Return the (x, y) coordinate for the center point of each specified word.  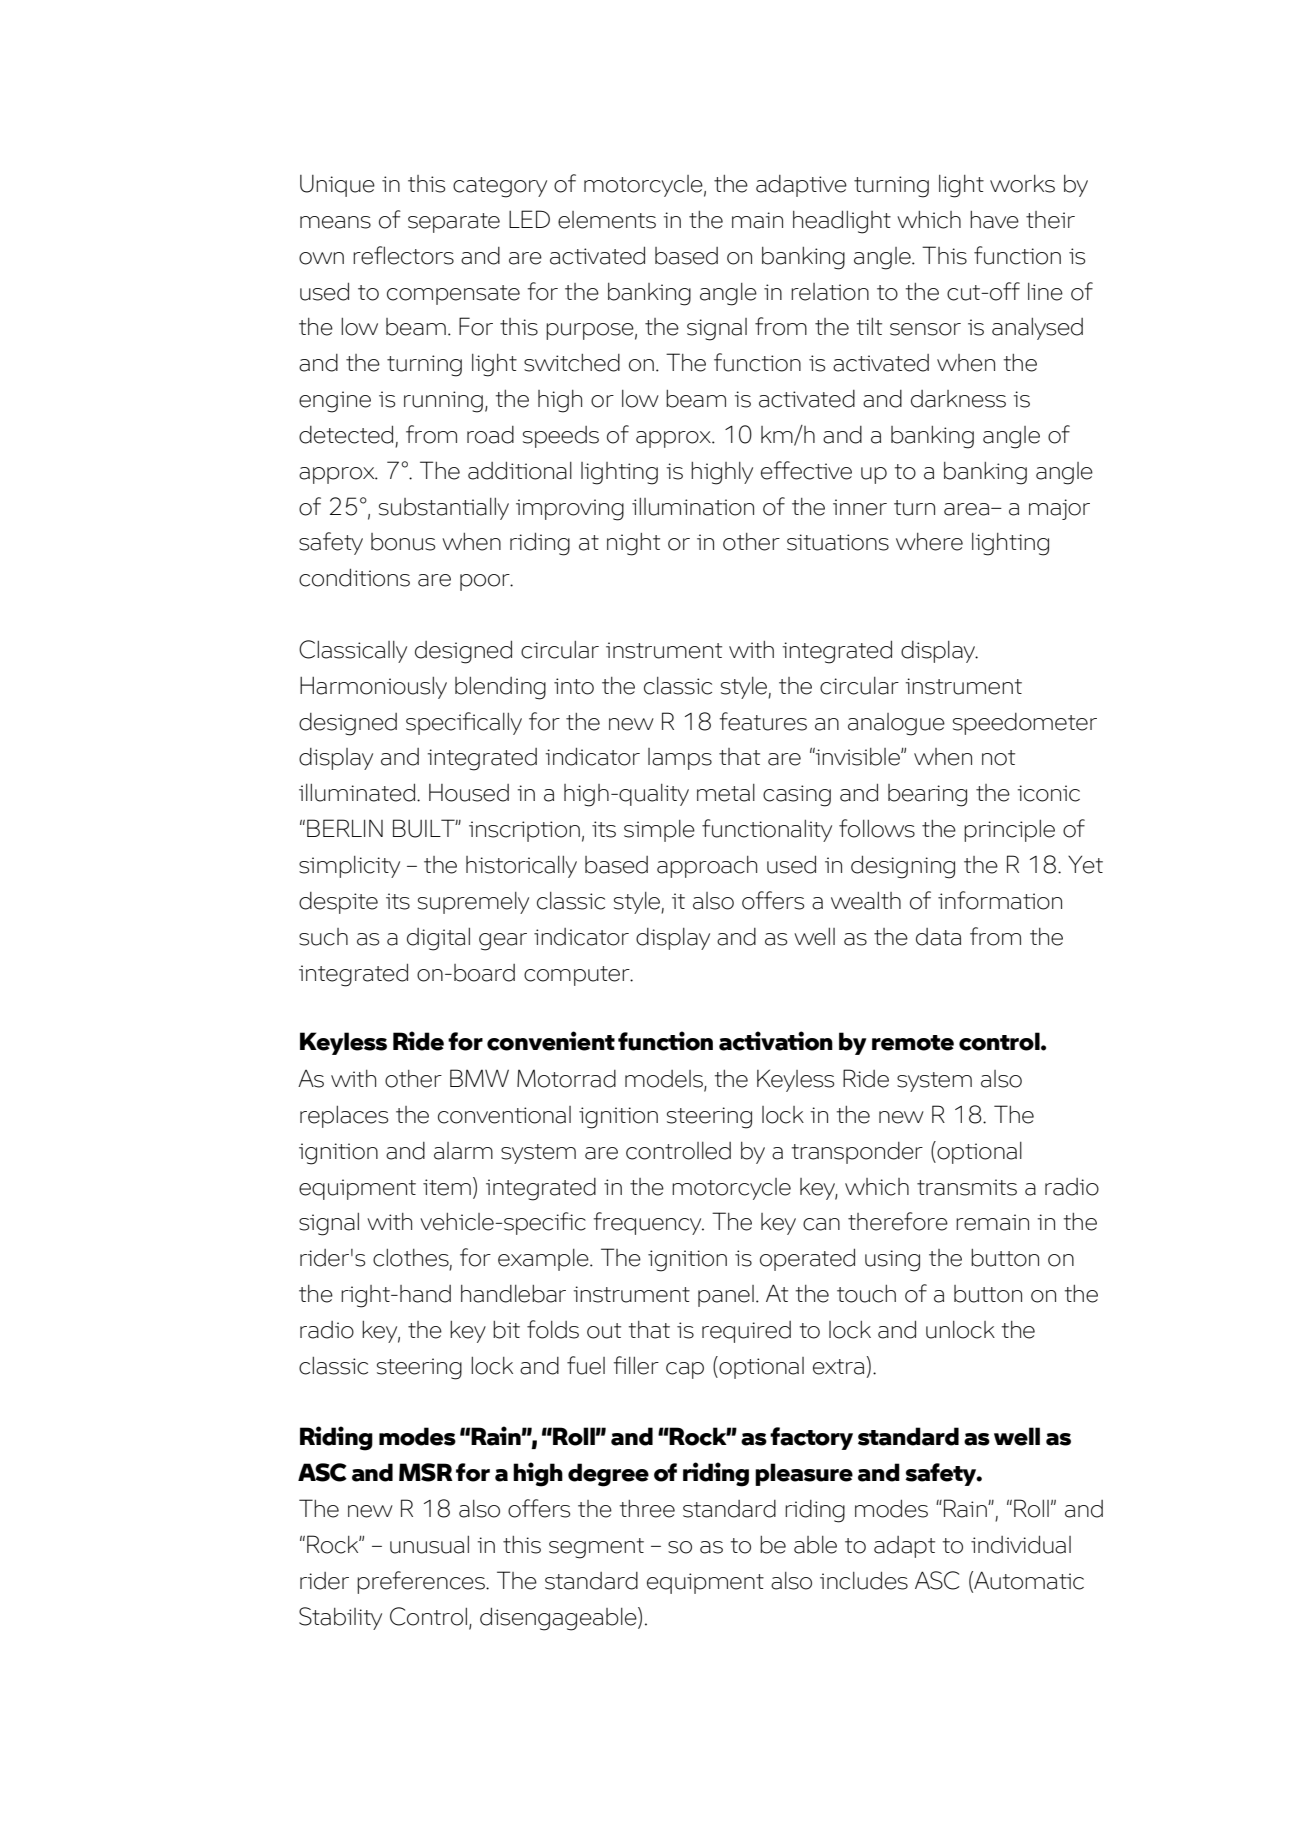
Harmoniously (373, 688)
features (763, 721)
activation (776, 1041)
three (647, 1509)
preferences (422, 1582)
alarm (463, 1151)
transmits (967, 1187)
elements (607, 220)
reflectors (403, 255)
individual (1021, 1544)
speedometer (1025, 724)
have (994, 220)
